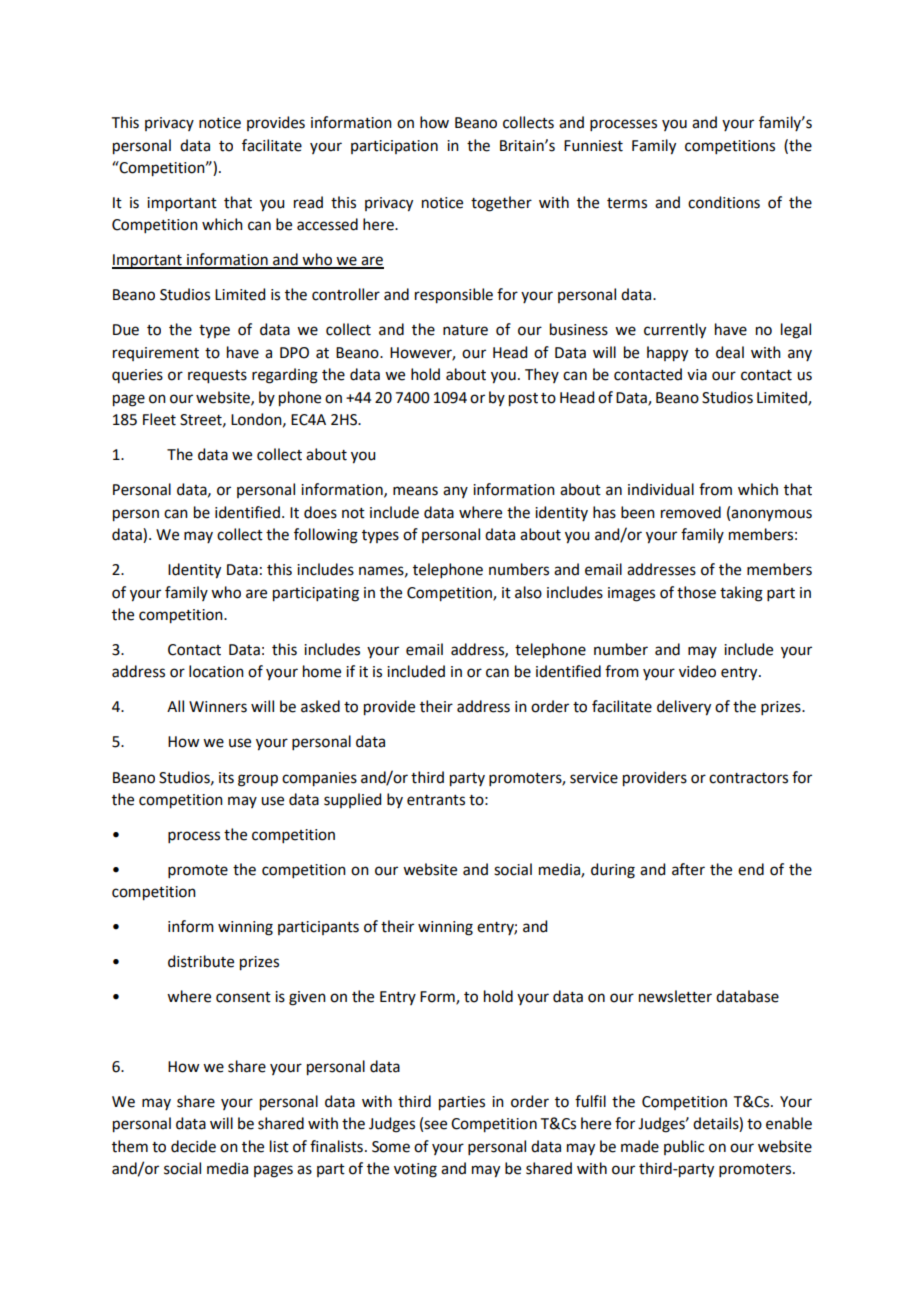 The height and width of the screenshot is (1308, 924). I want to click on its, so click(226, 778).
